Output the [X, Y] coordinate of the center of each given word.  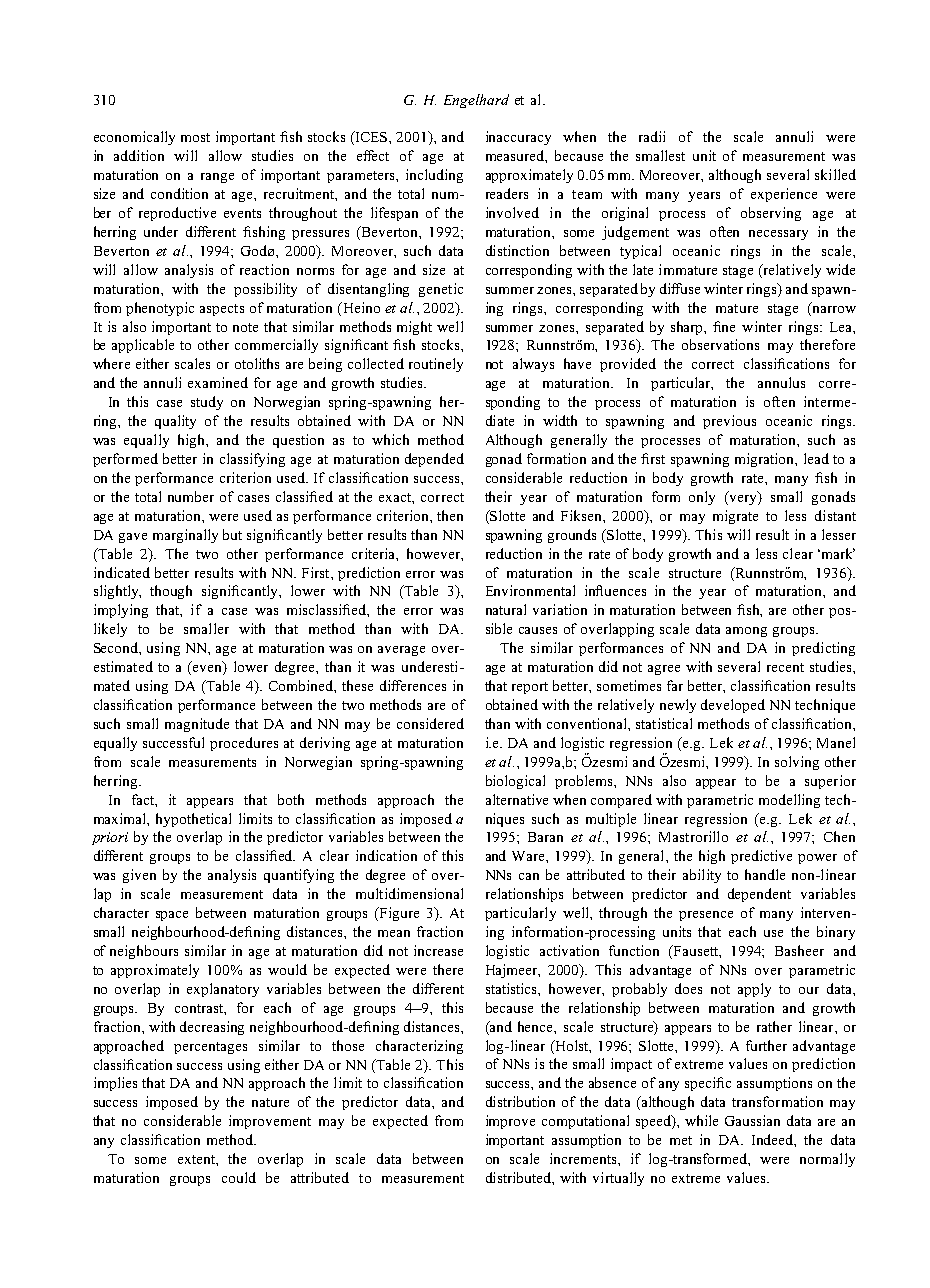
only [702, 498]
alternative [517, 799]
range [217, 178]
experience [784, 195]
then [450, 515]
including [434, 176]
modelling [789, 801]
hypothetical [193, 820]
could [239, 1177]
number [191, 496]
